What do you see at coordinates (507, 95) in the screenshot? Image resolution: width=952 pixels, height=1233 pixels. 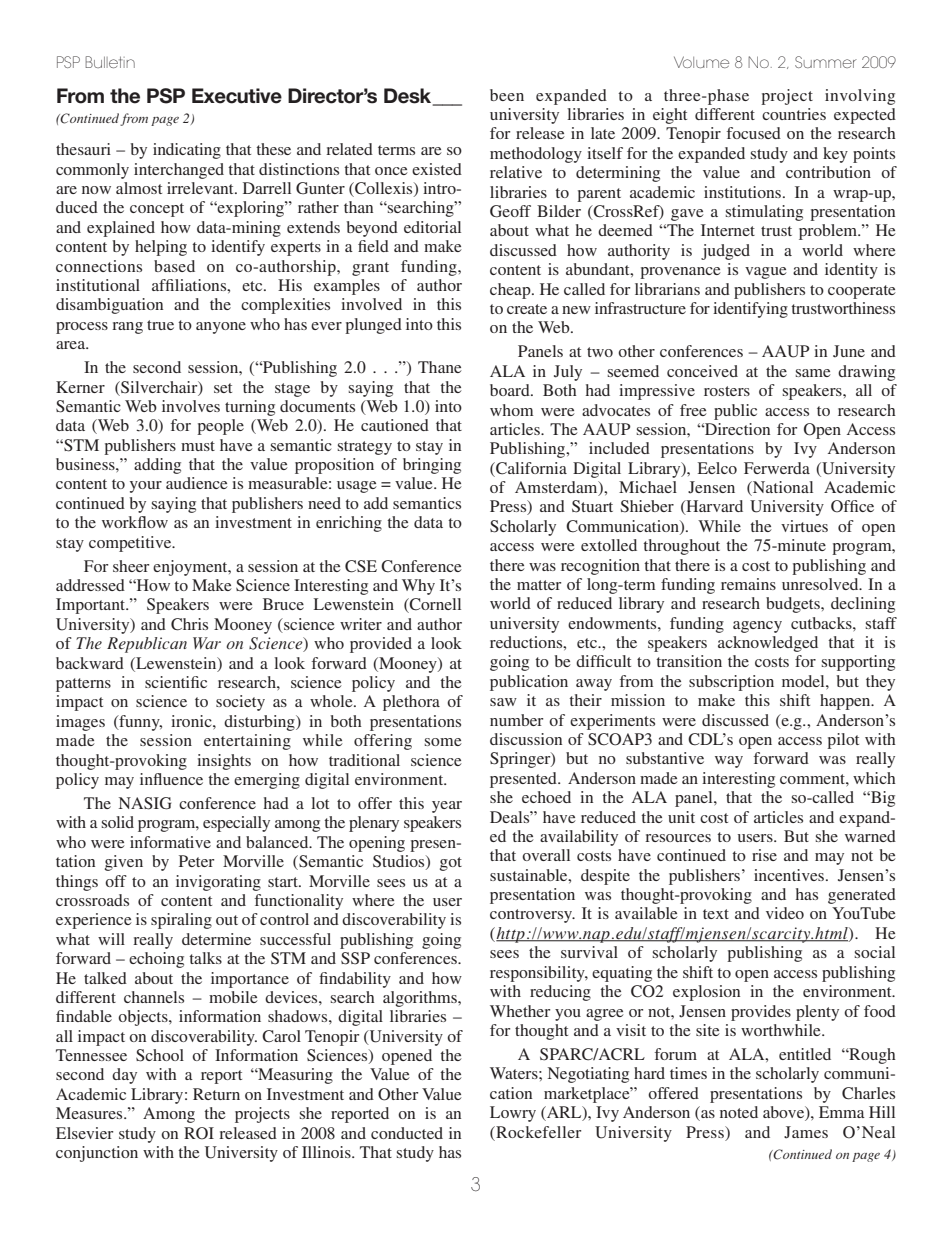 I see `been` at bounding box center [507, 95].
